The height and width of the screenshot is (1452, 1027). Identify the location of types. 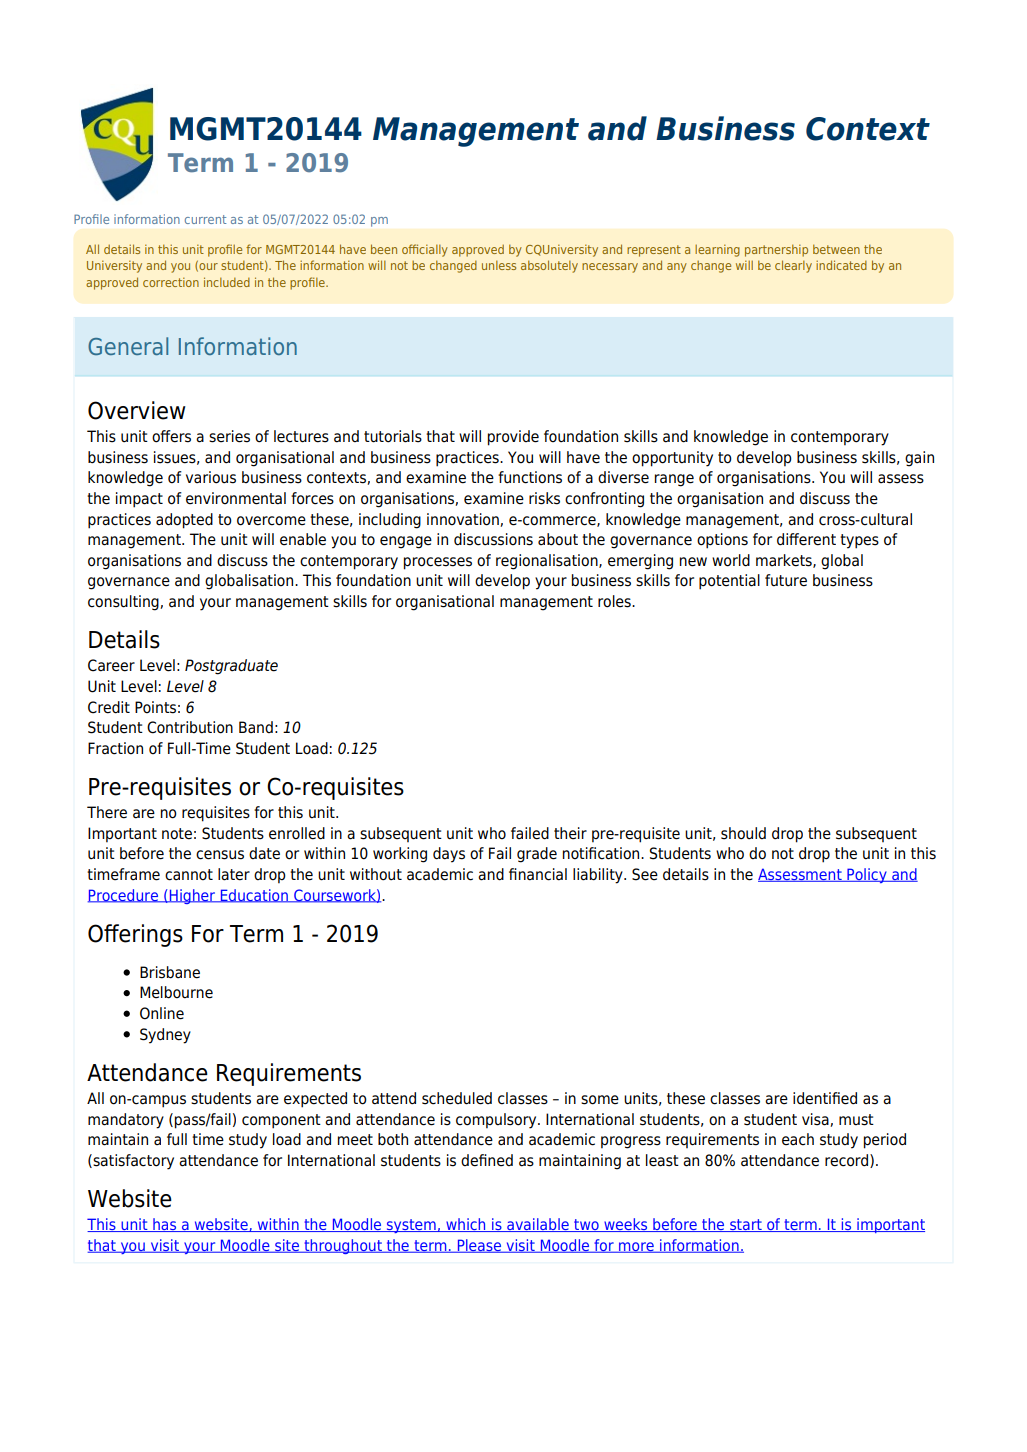
(859, 541).
